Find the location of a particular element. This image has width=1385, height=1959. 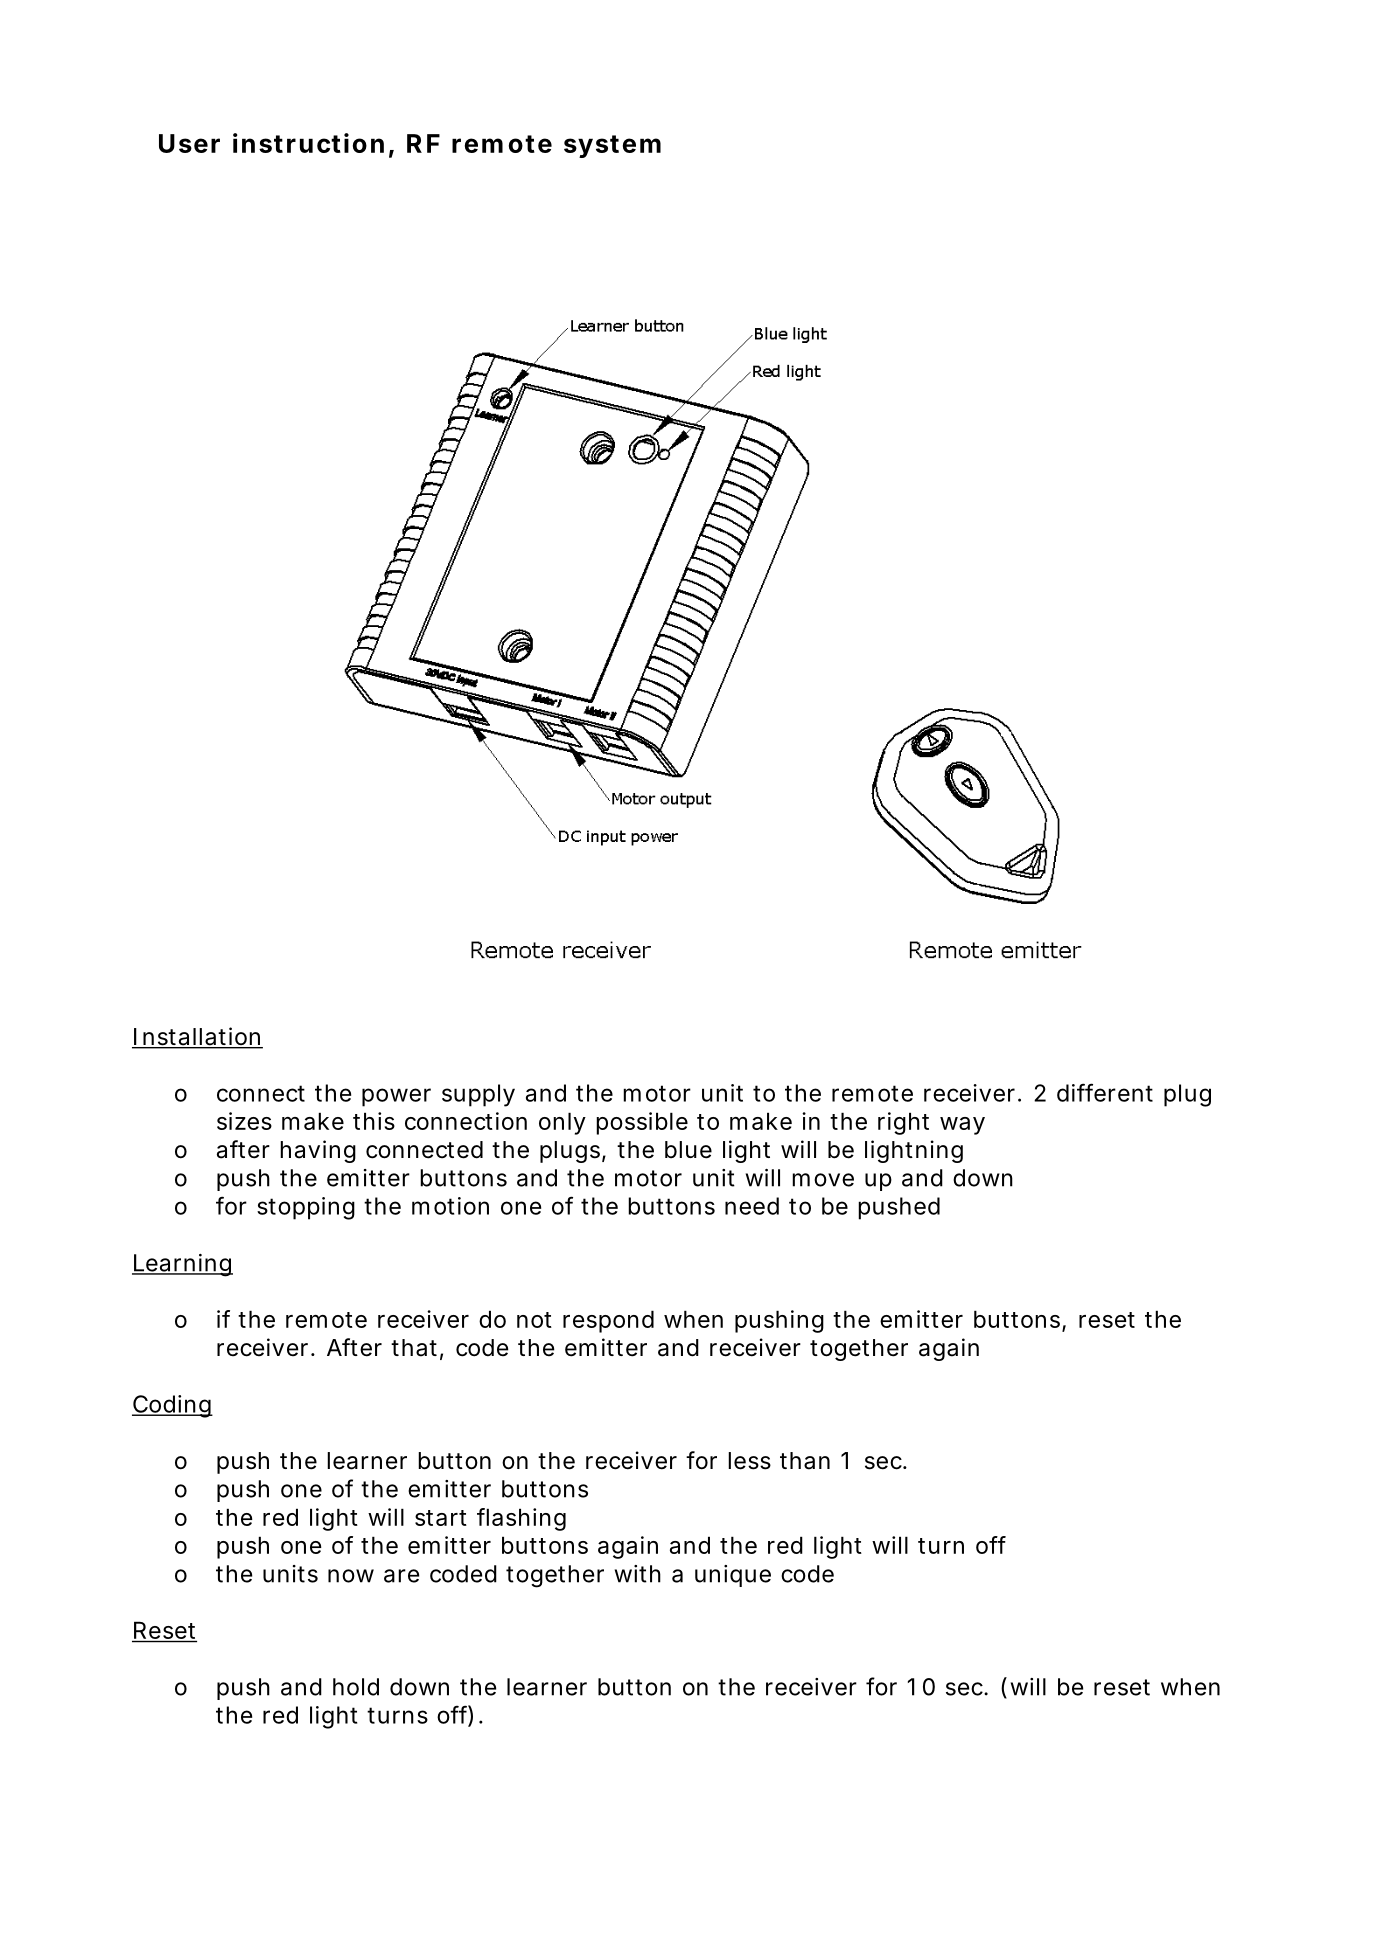

power is located at coordinates (396, 1097).
